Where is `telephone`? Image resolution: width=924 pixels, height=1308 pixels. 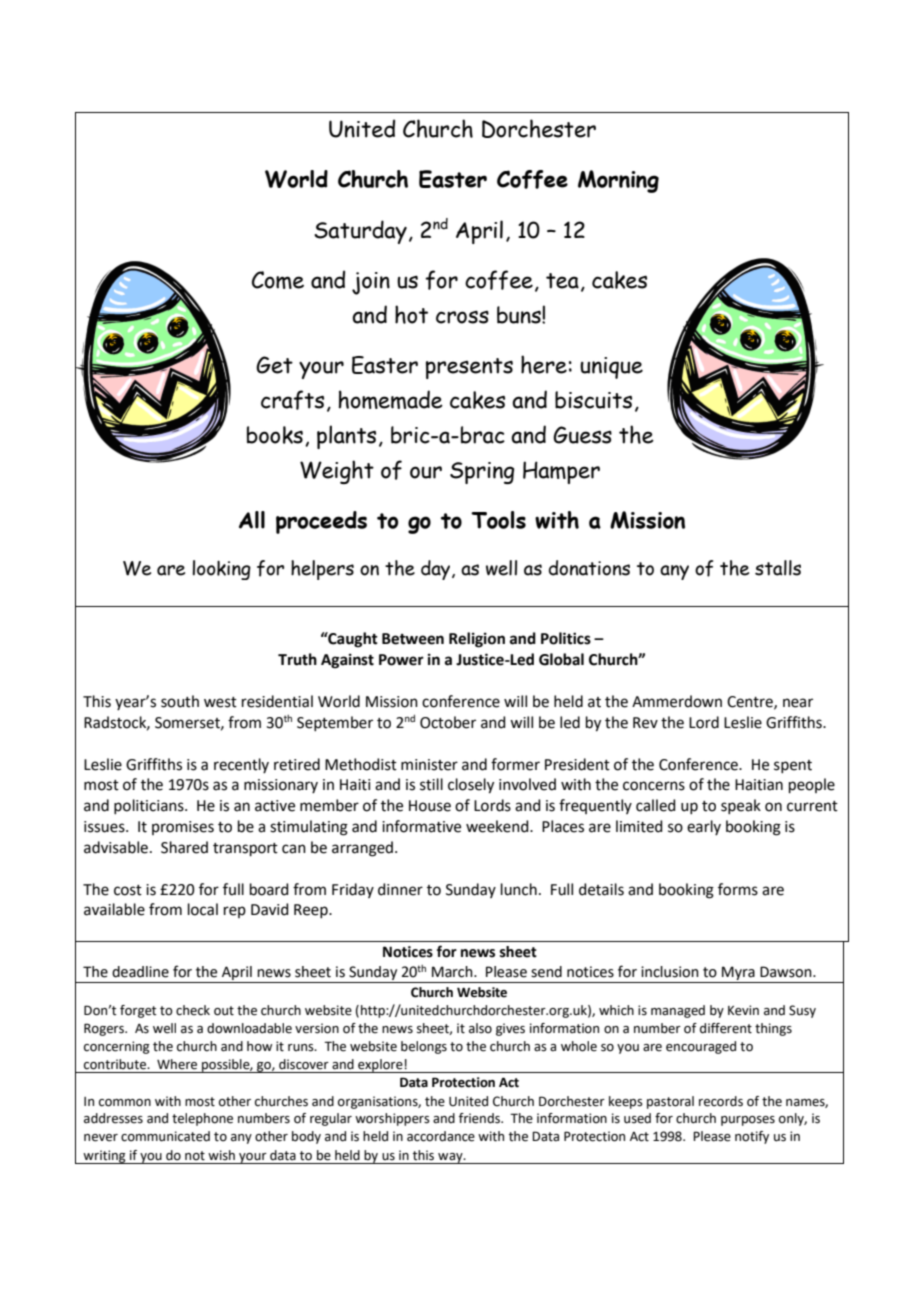 telephone is located at coordinates (202, 1119).
